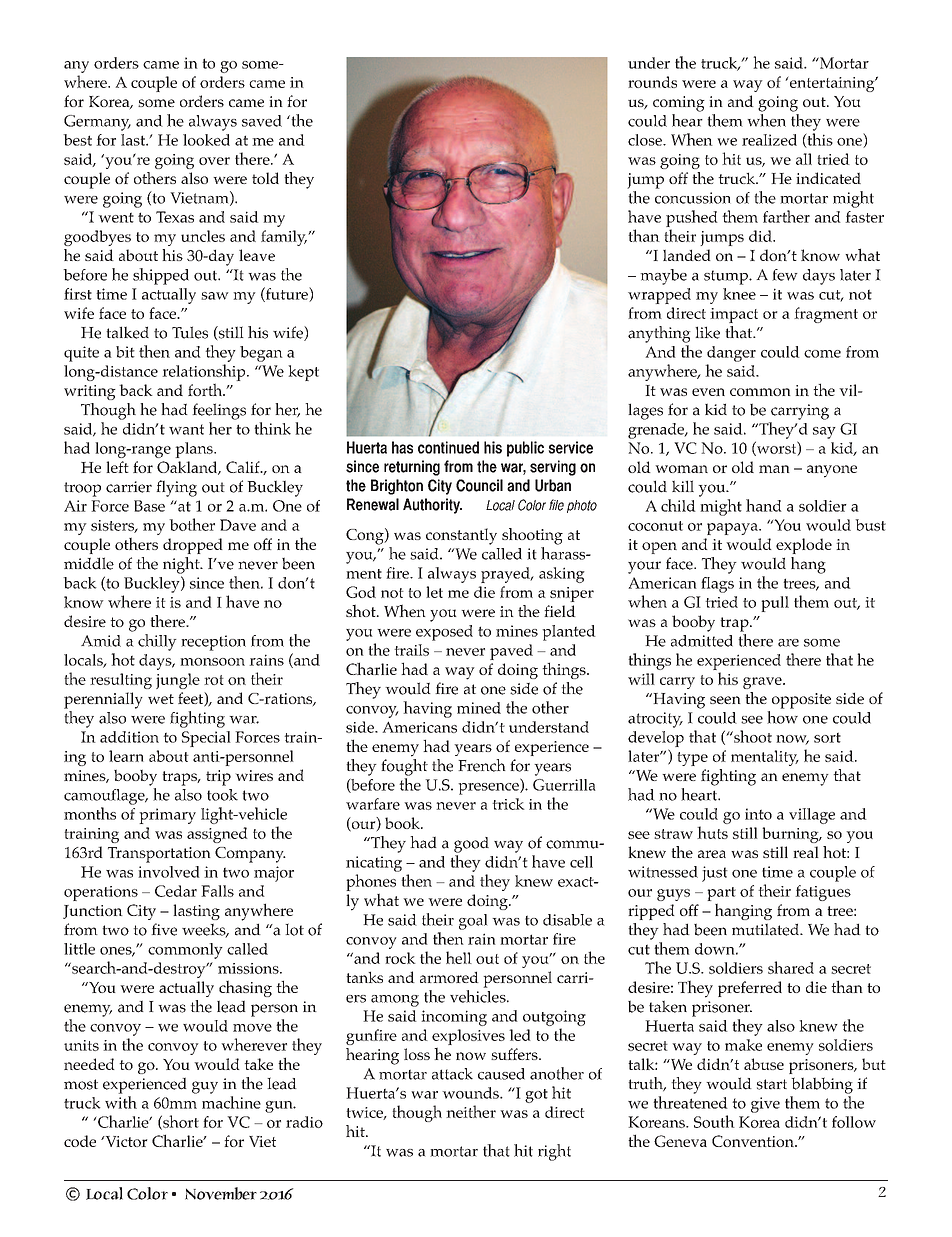 This page has height=1237, width=952. Describe the element at coordinates (157, 642) in the page. I see `chilly` at that location.
